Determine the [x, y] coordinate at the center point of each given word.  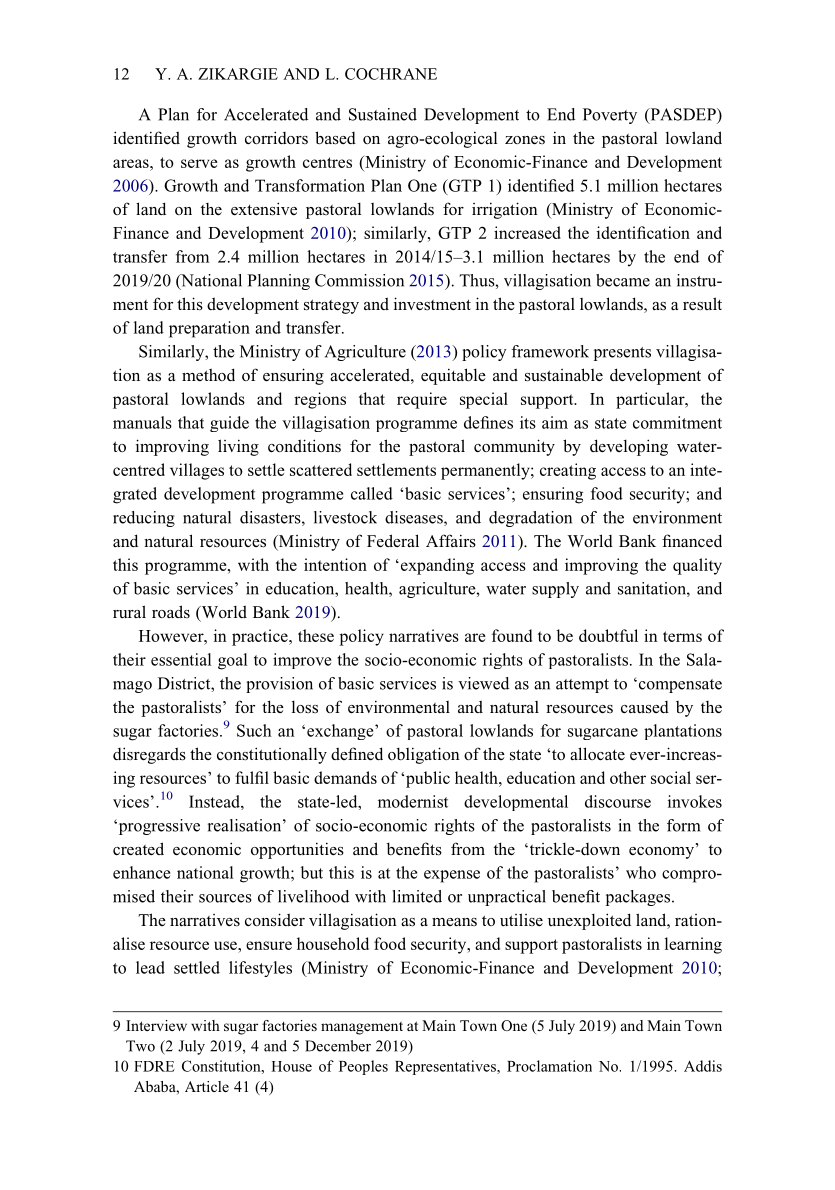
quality [697, 566]
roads [171, 611]
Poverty [610, 116]
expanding [436, 566]
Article [207, 1086]
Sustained [383, 114]
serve [199, 163]
